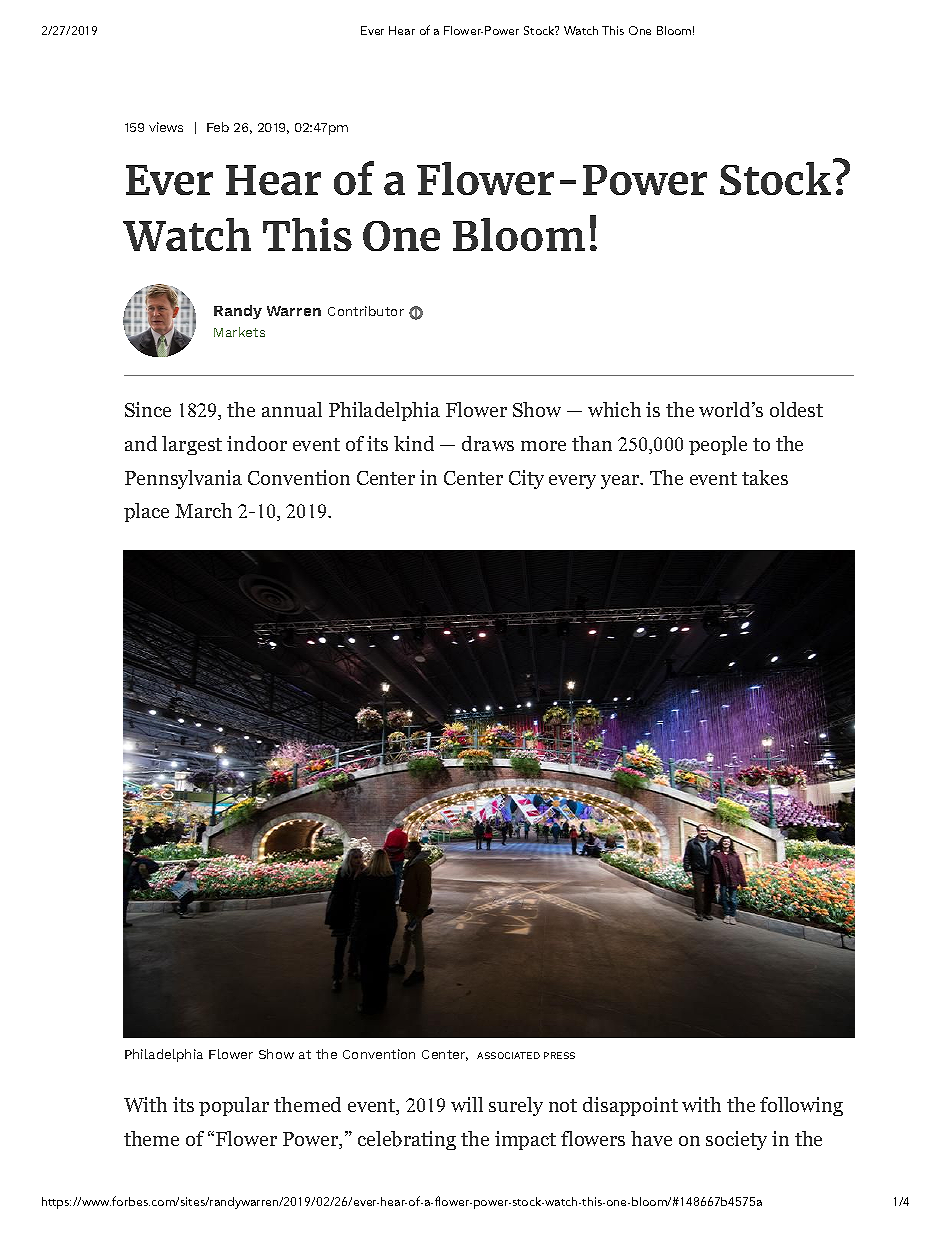 This page has width=952, height=1233. What do you see at coordinates (203, 510) in the page?
I see `March` at bounding box center [203, 510].
